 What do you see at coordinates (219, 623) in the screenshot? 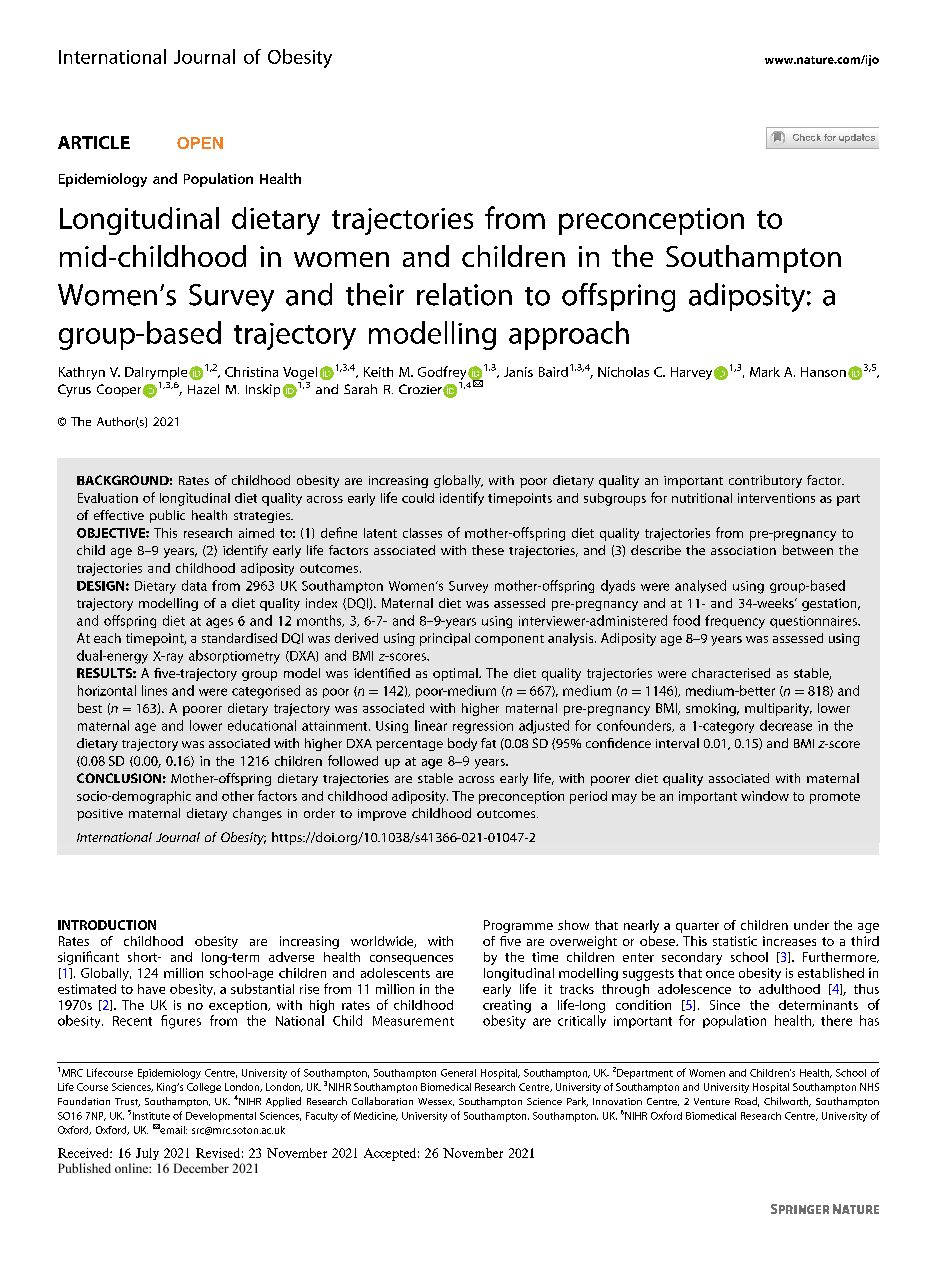
I see `ages` at bounding box center [219, 623].
